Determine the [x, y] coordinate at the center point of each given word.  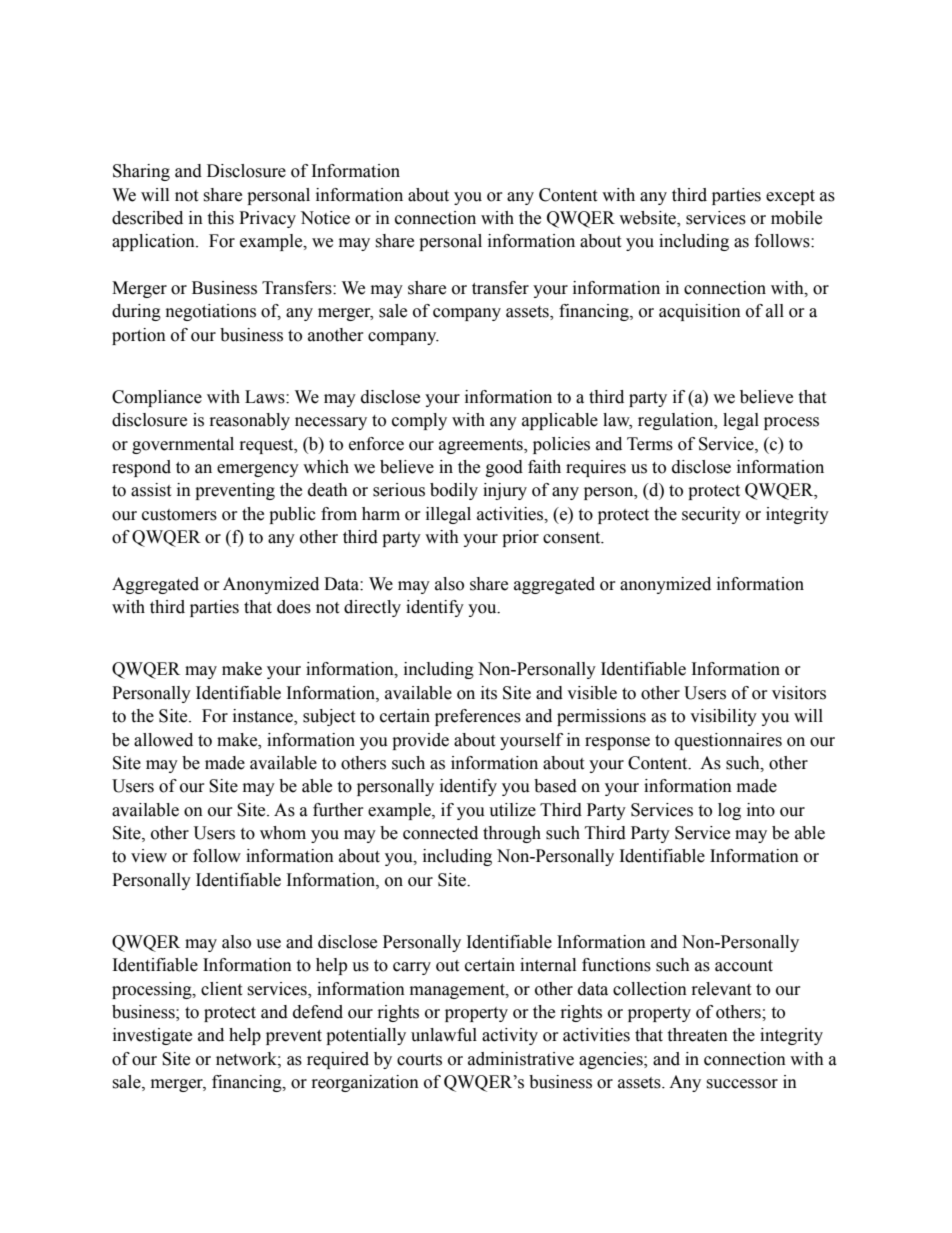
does [294, 607]
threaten [697, 1035]
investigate [152, 1036]
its [489, 693]
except [790, 197]
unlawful [444, 1035]
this [220, 218]
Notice [325, 218]
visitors [799, 693]
